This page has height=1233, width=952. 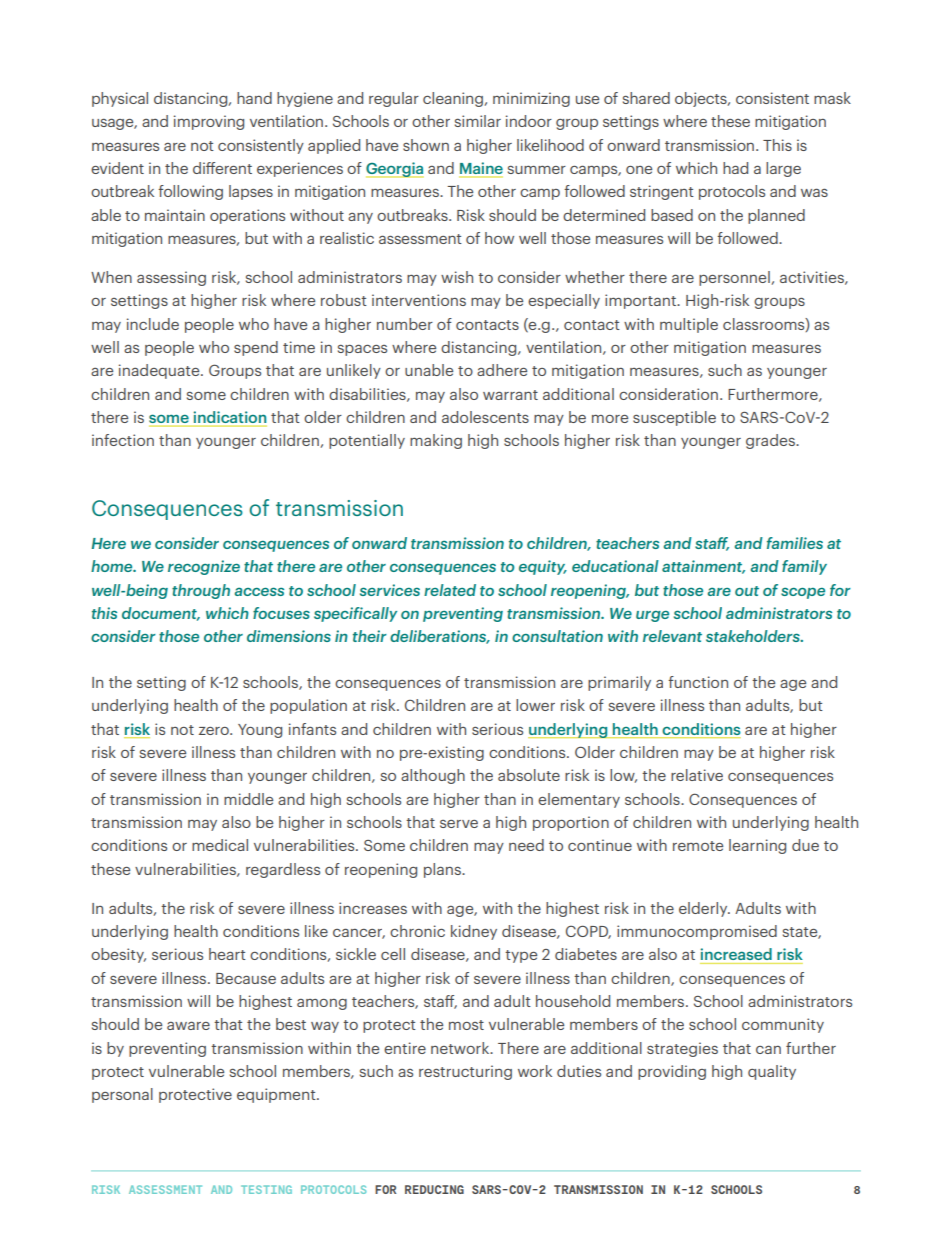 What do you see at coordinates (478, 121) in the page?
I see `similar` at bounding box center [478, 121].
